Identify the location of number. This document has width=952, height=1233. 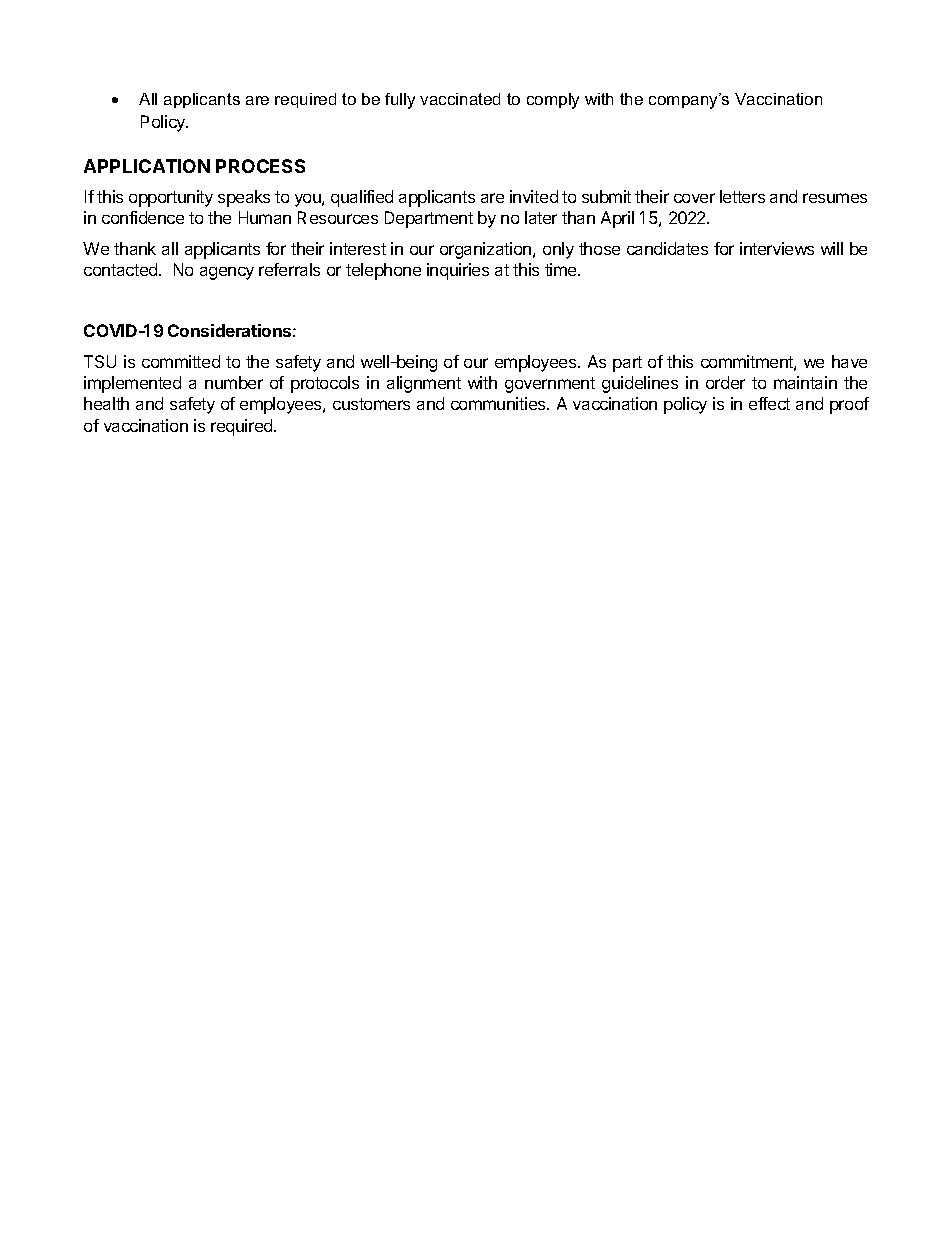
(234, 382).
